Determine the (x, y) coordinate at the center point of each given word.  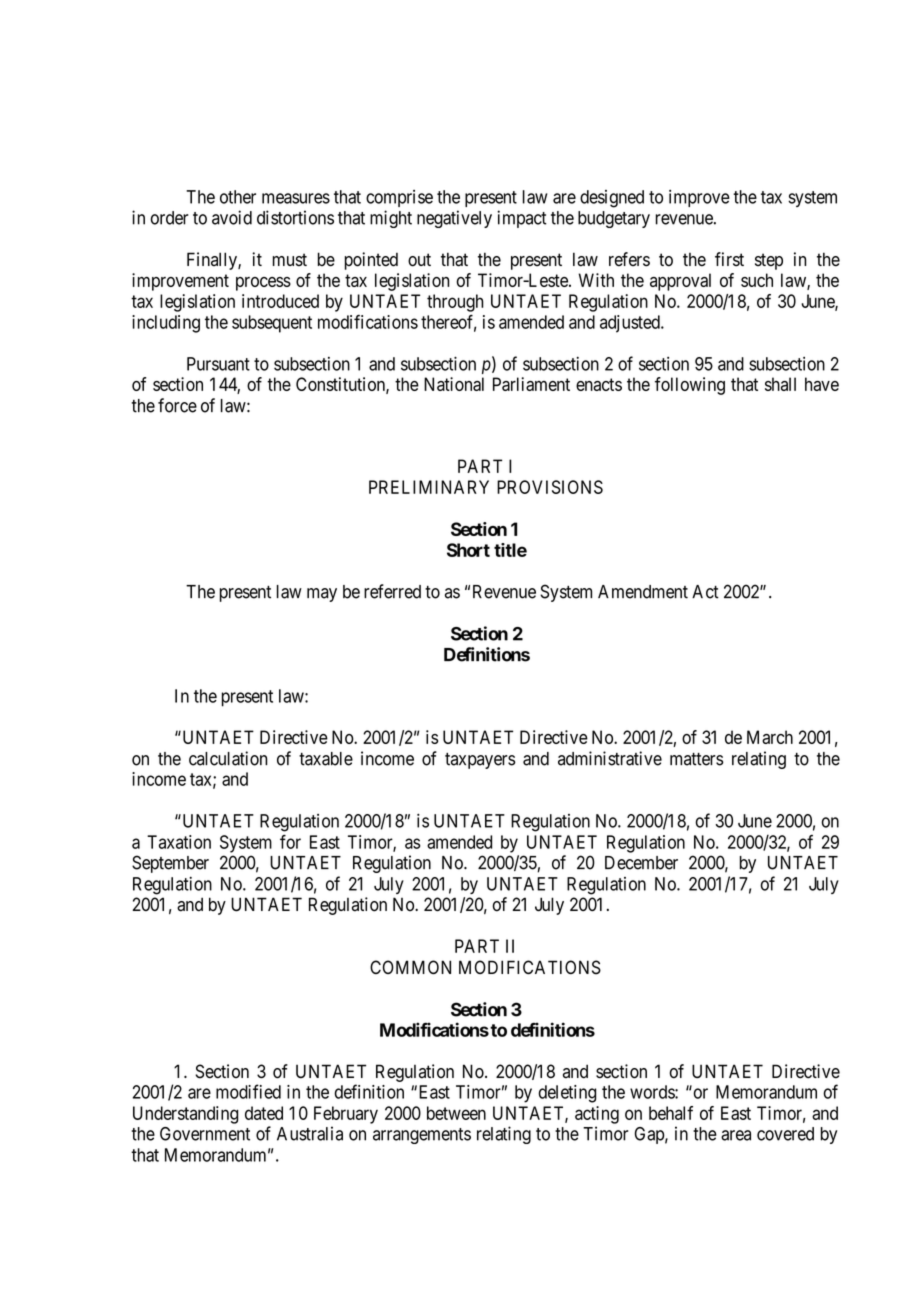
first (729, 259)
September (170, 864)
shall (780, 384)
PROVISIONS (550, 487)
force (177, 405)
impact (522, 219)
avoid (232, 217)
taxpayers (480, 761)
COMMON (410, 967)
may (322, 595)
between (456, 1113)
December (641, 863)
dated (264, 1113)
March (770, 737)
